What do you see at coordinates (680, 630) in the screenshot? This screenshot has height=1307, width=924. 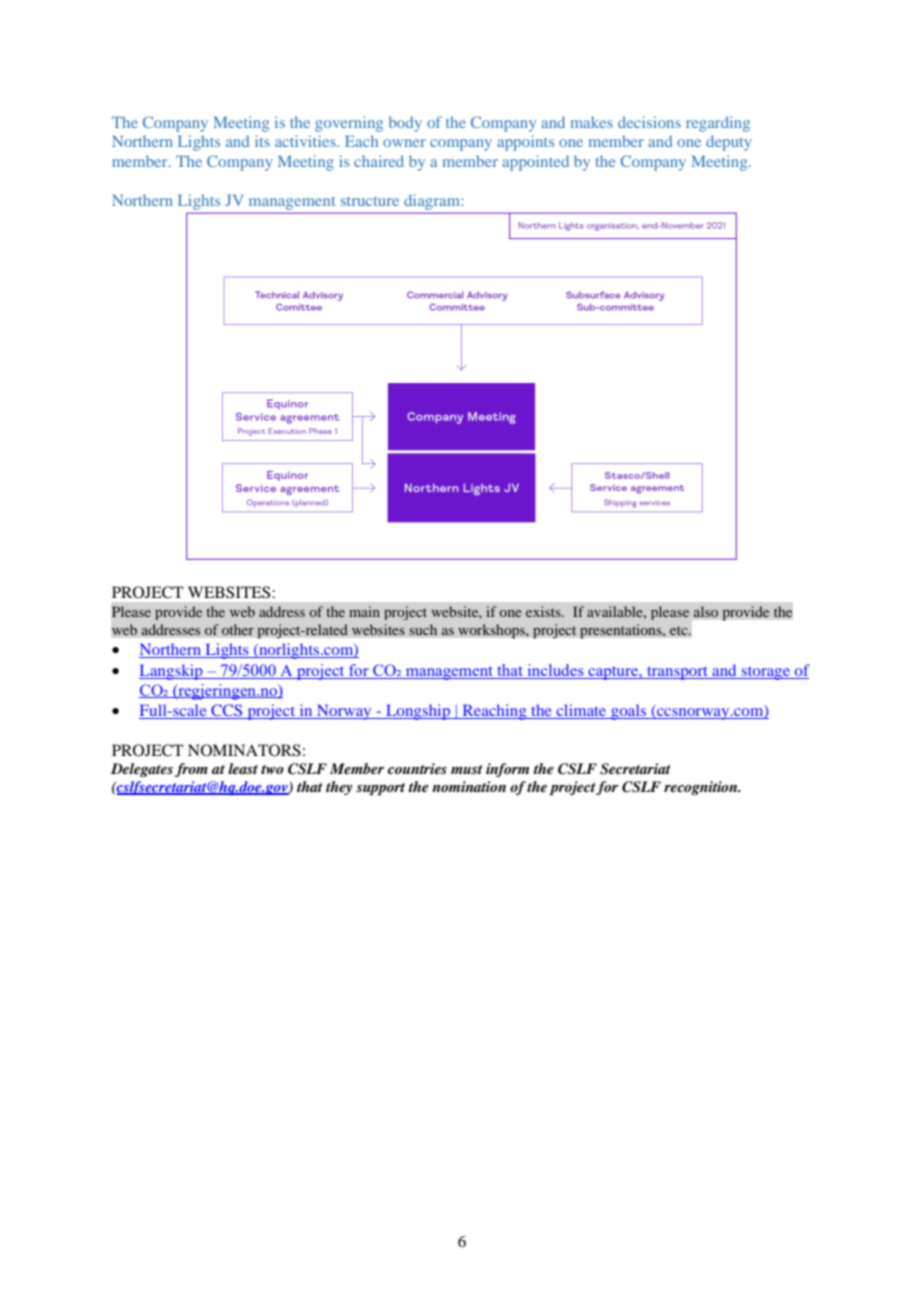 I see `etc` at bounding box center [680, 630].
